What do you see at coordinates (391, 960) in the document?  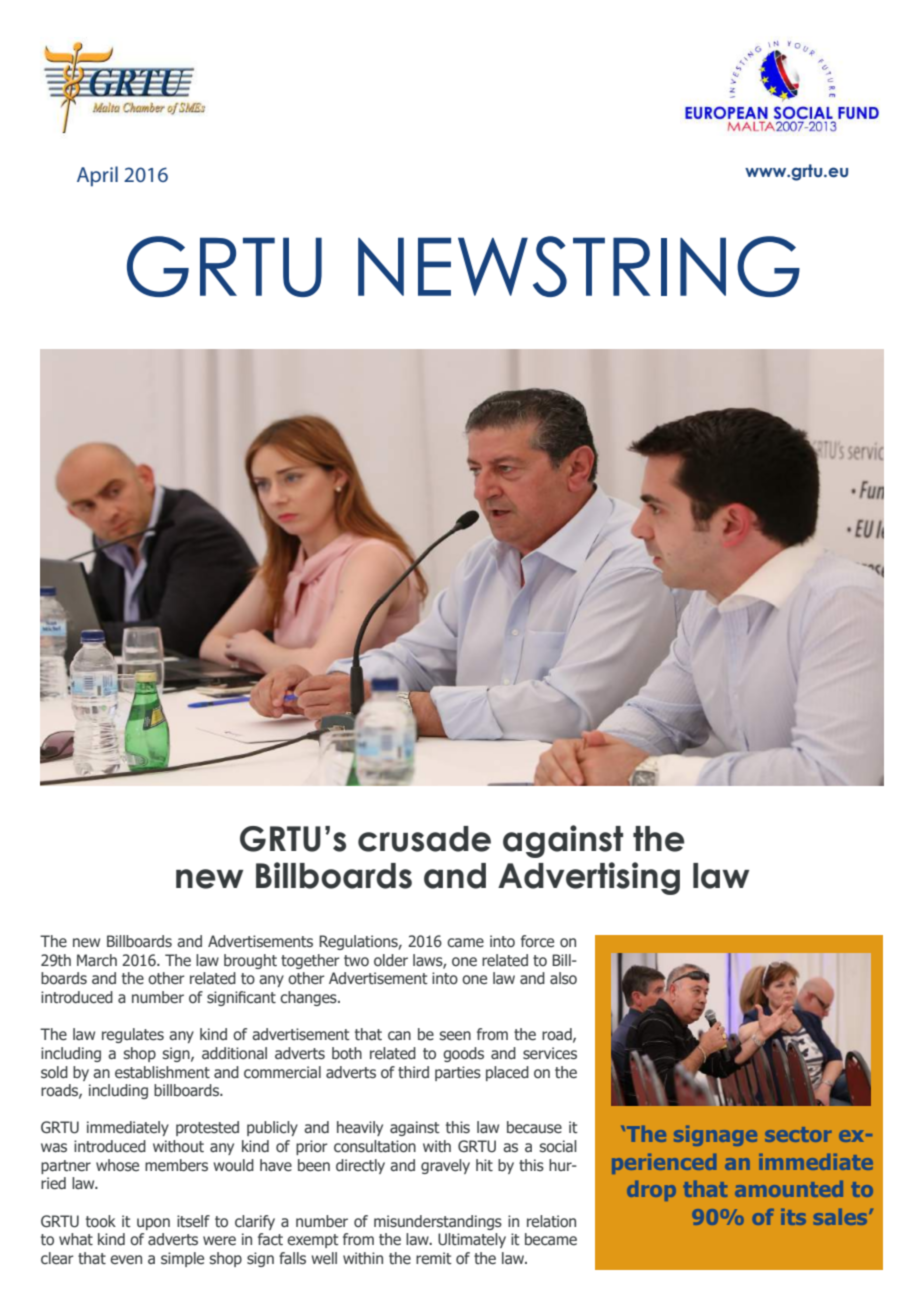 I see `older` at bounding box center [391, 960].
